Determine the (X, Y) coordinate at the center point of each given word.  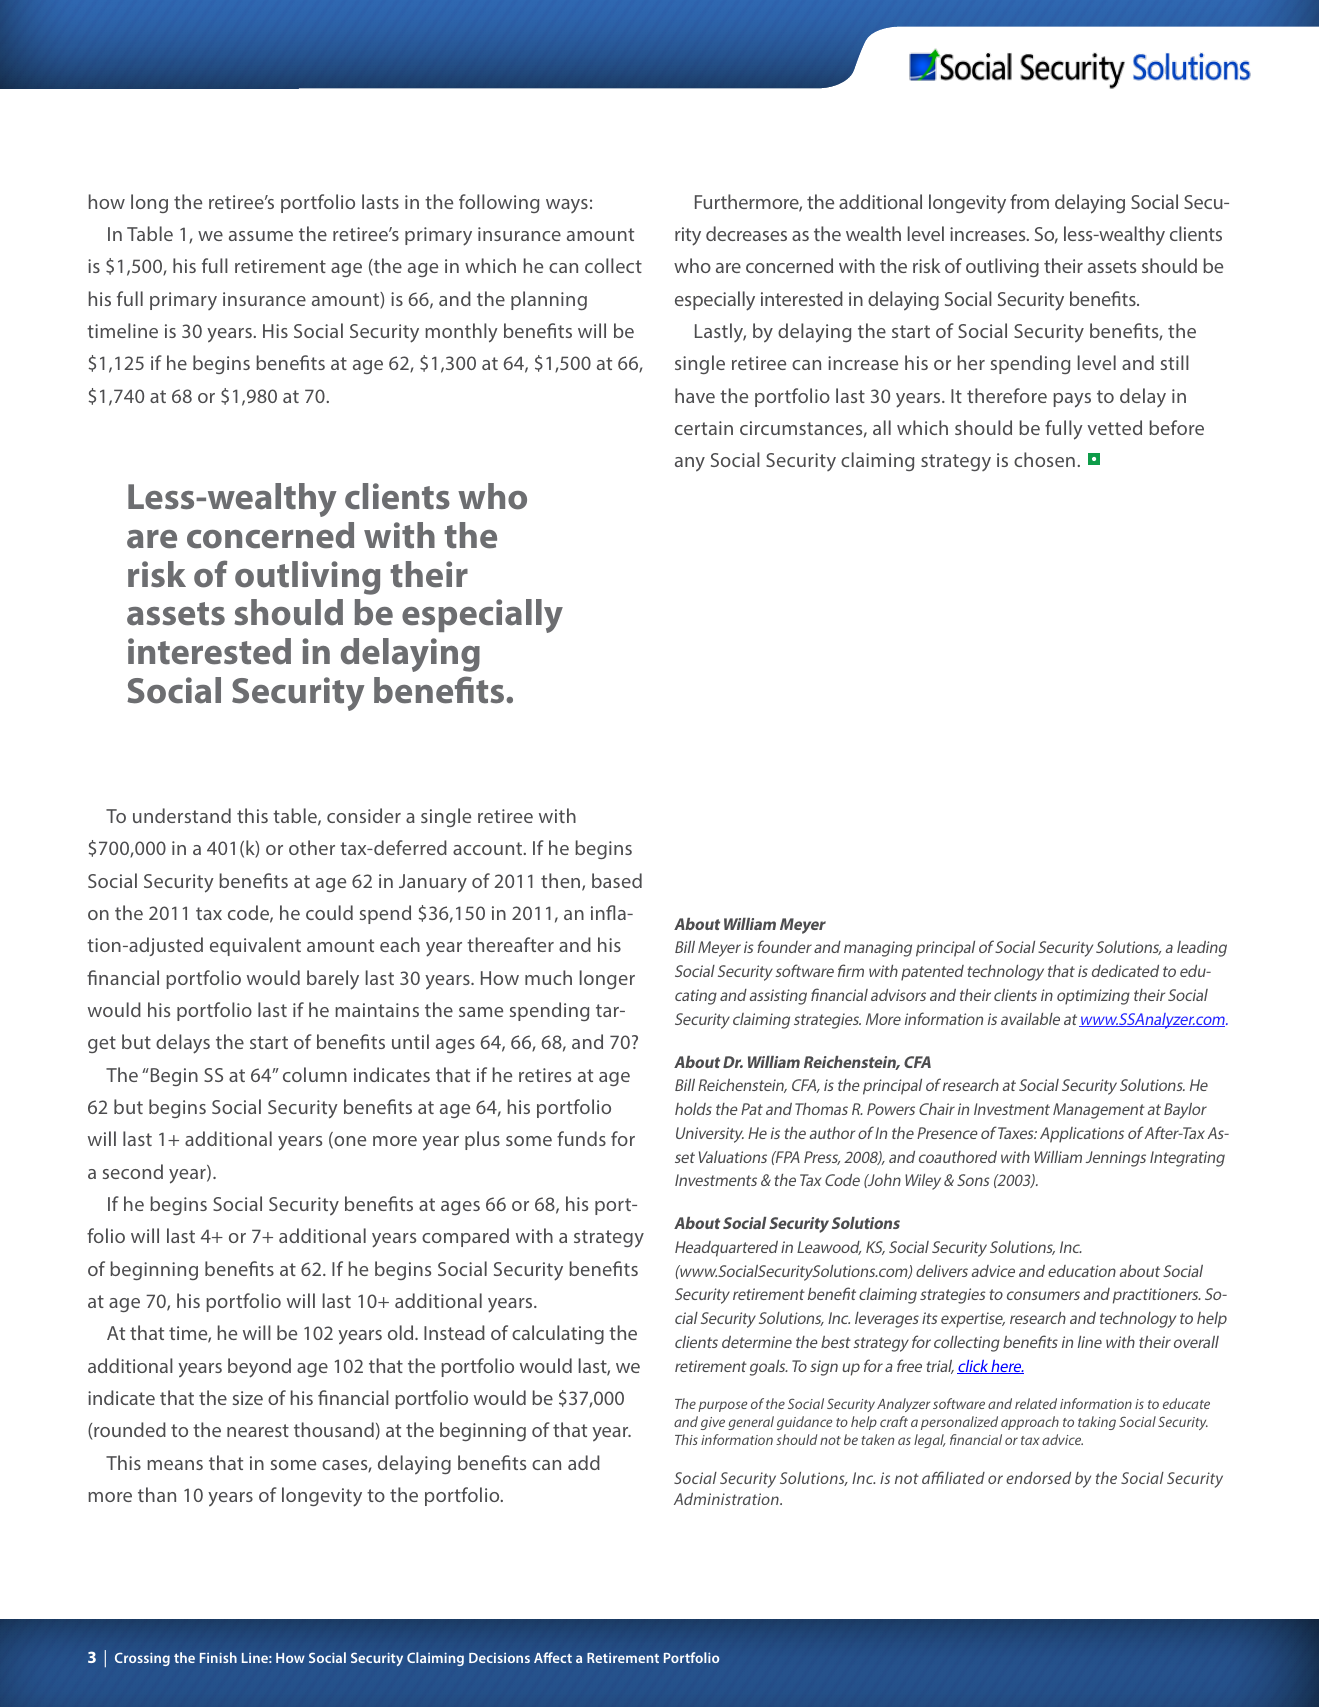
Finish (218, 1657)
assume (261, 236)
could (329, 912)
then (562, 882)
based (617, 880)
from (1029, 201)
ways (567, 206)
